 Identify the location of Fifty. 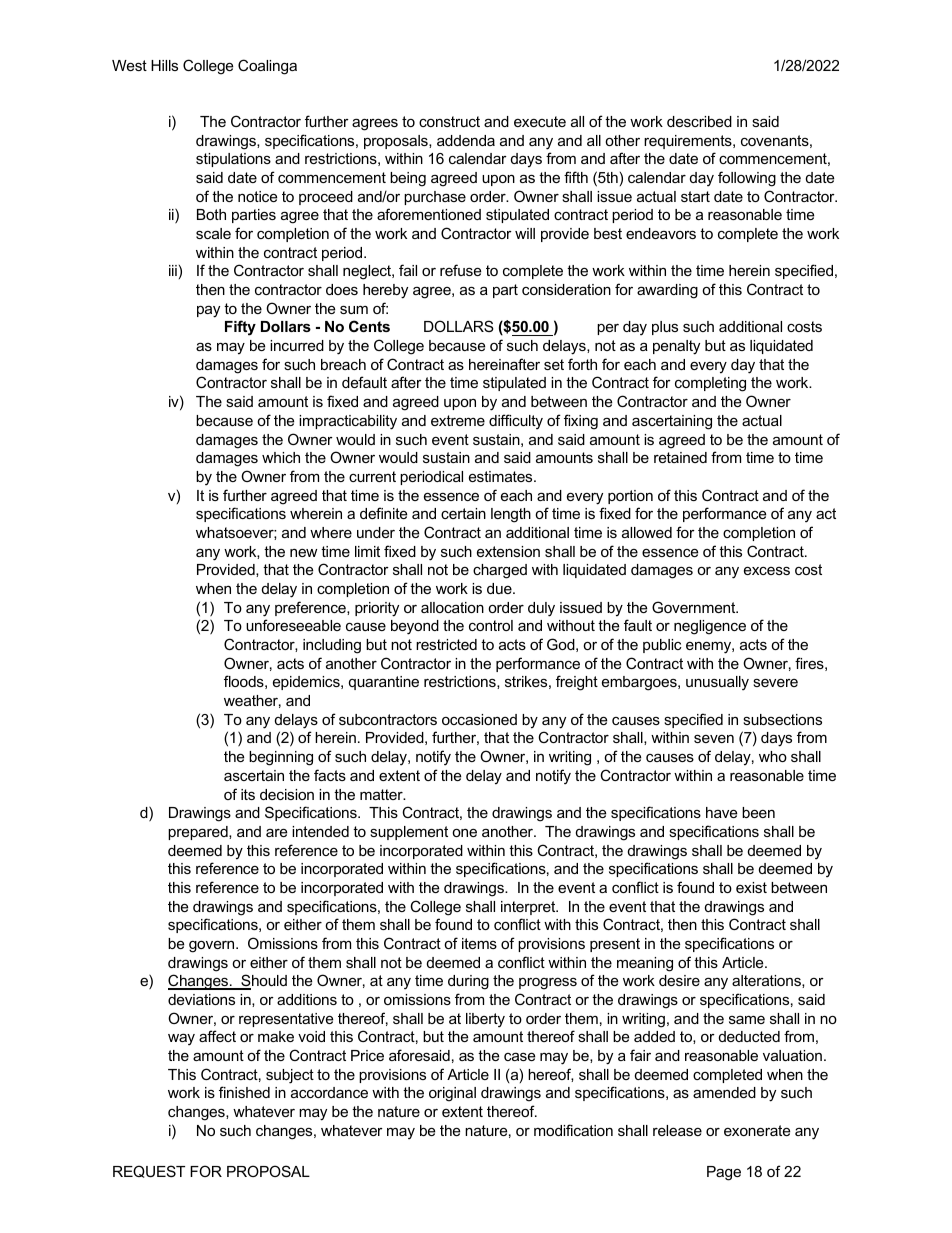
(240, 328).
